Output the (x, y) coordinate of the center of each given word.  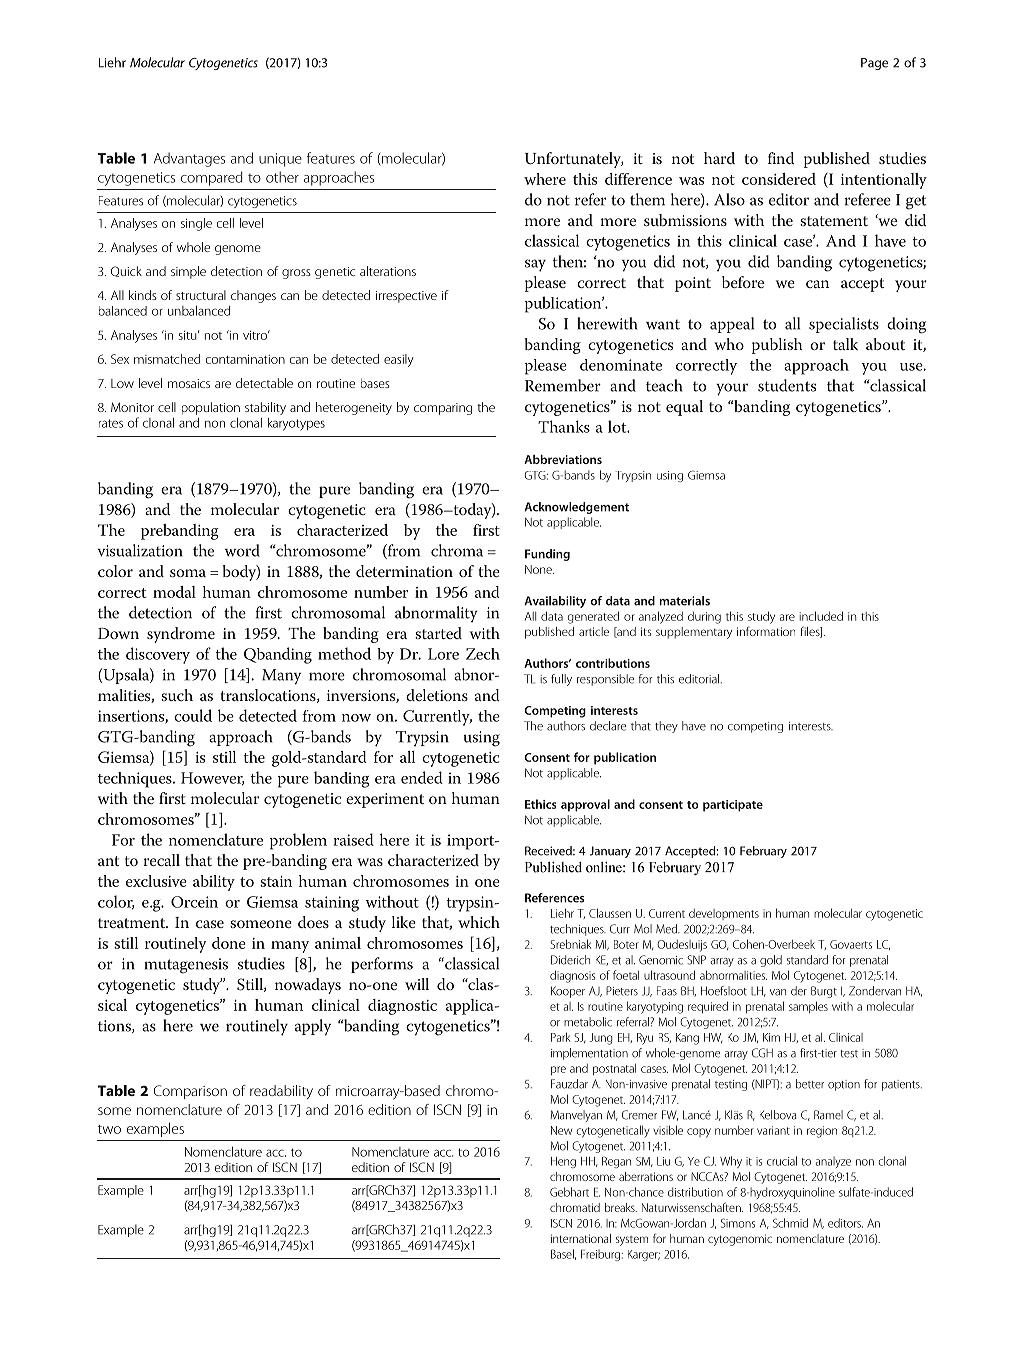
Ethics (540, 804)
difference (638, 179)
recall (162, 860)
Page (874, 64)
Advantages (189, 159)
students (787, 385)
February (763, 852)
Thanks (564, 426)
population (211, 408)
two (109, 1129)
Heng (563, 1162)
